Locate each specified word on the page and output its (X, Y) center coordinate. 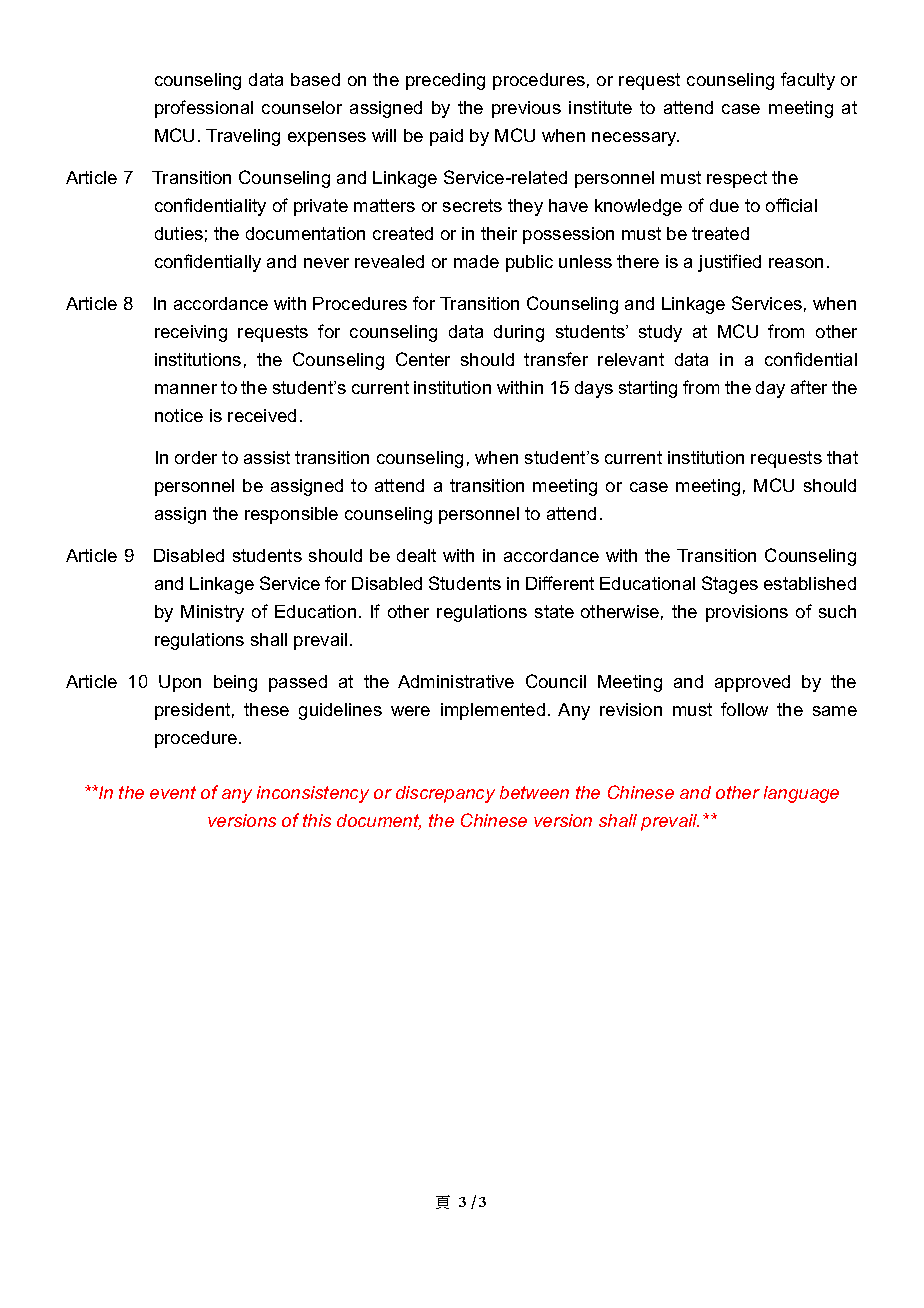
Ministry (212, 613)
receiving (191, 333)
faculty (808, 81)
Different (560, 583)
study (660, 333)
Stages (730, 585)
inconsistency (313, 794)
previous (526, 109)
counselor (302, 107)
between (534, 792)
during (519, 333)
